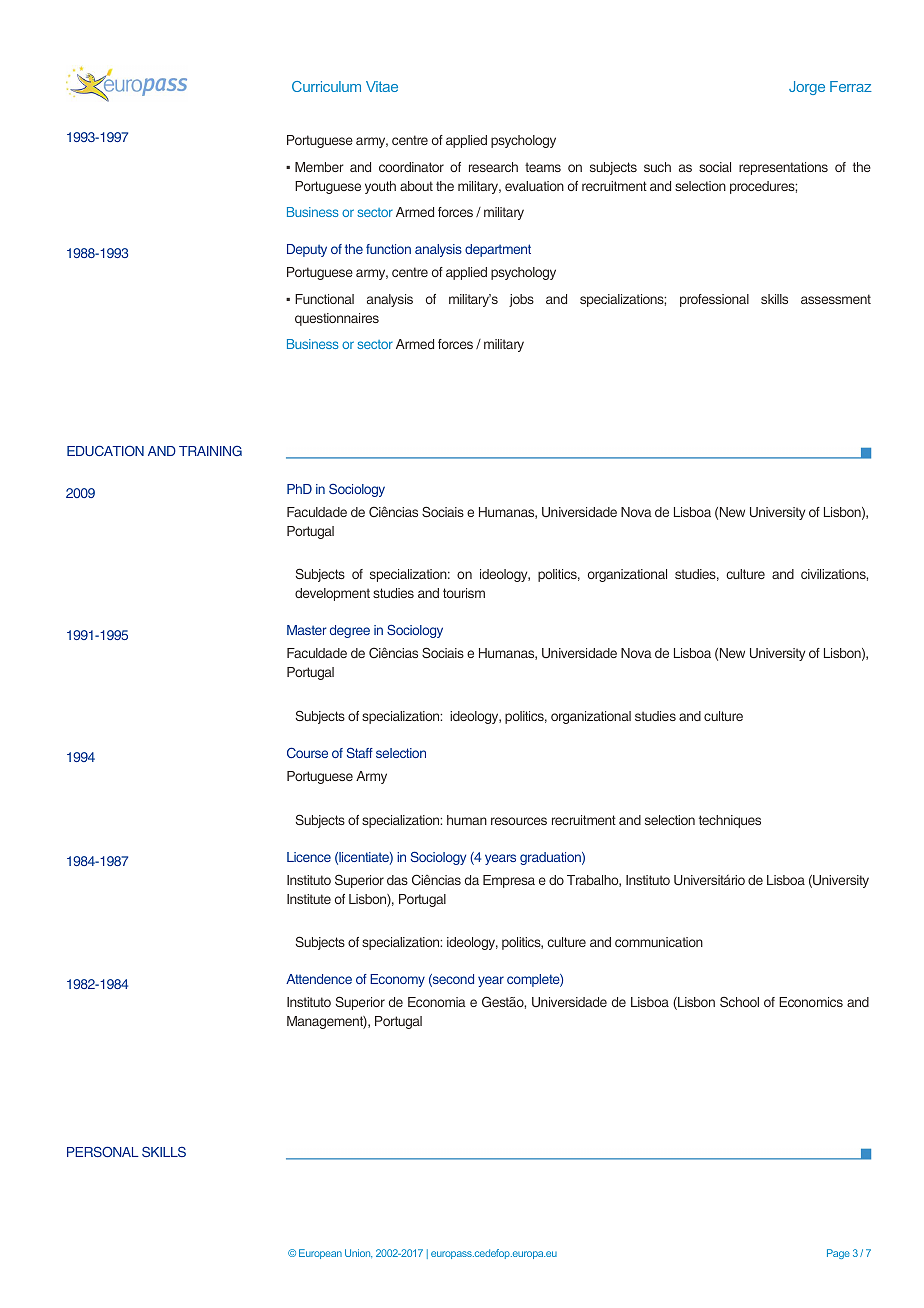 Image resolution: width=924 pixels, height=1308 pixels. I want to click on PERSONAL, so click(103, 1151).
